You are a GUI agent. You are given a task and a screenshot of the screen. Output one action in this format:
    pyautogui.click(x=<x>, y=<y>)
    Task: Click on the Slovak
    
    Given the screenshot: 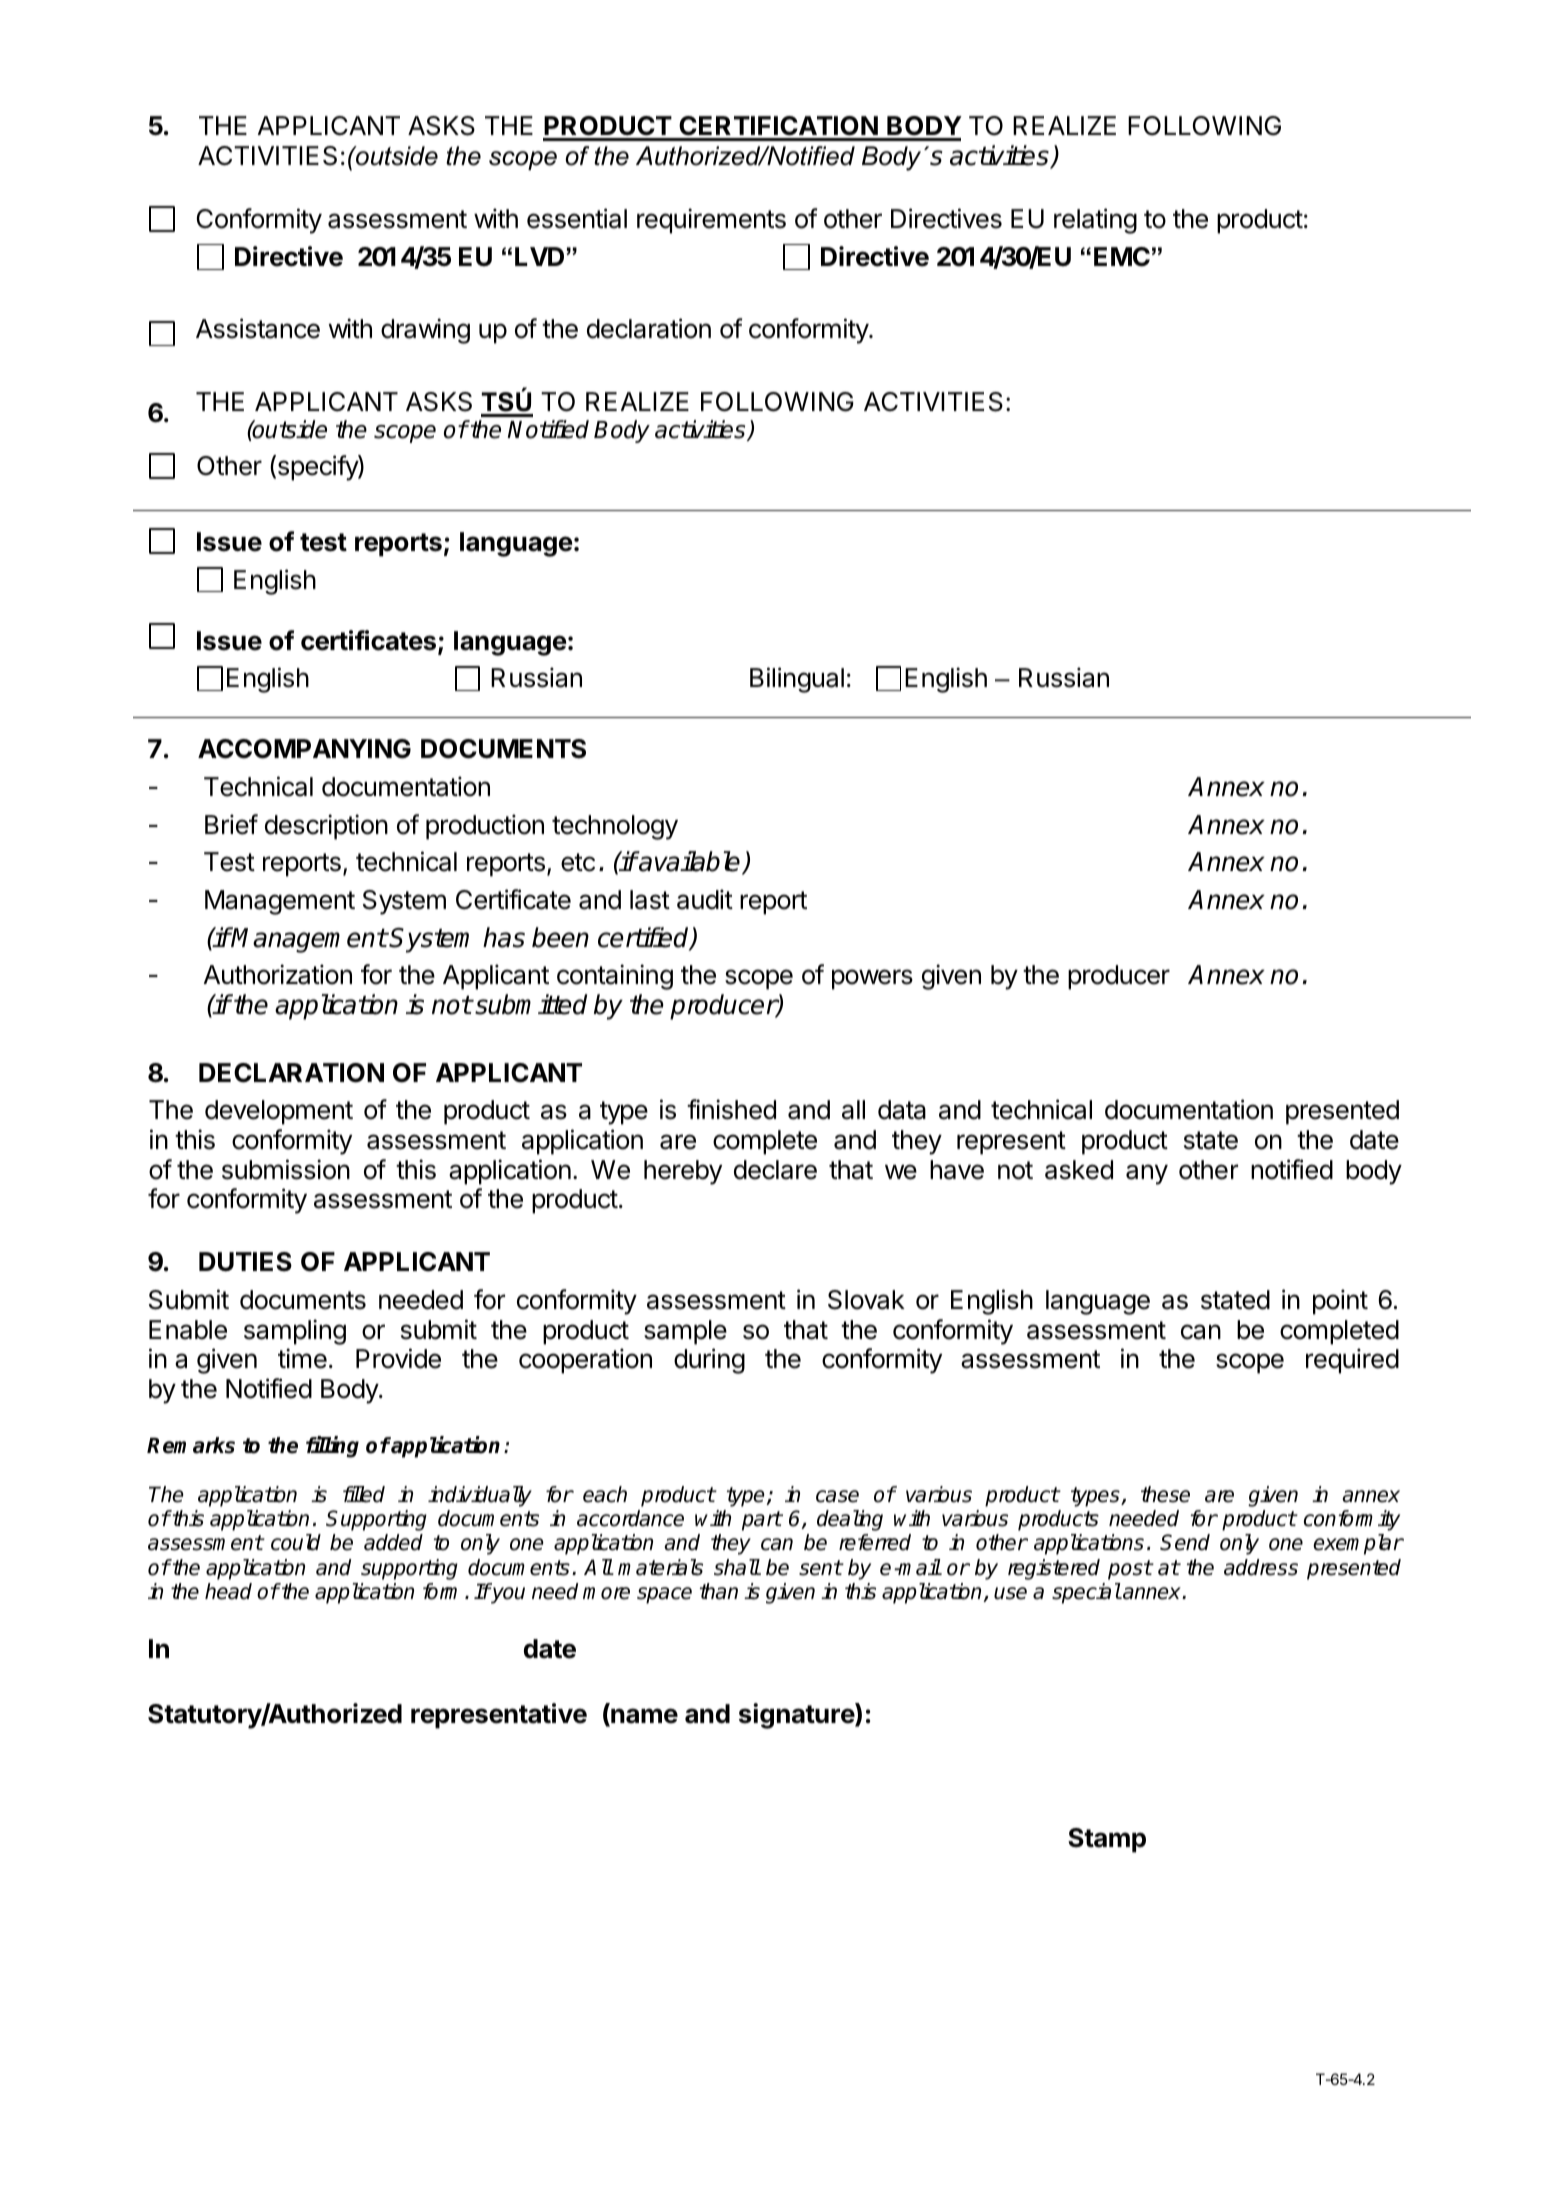 What is the action you would take?
    pyautogui.click(x=866, y=1300)
